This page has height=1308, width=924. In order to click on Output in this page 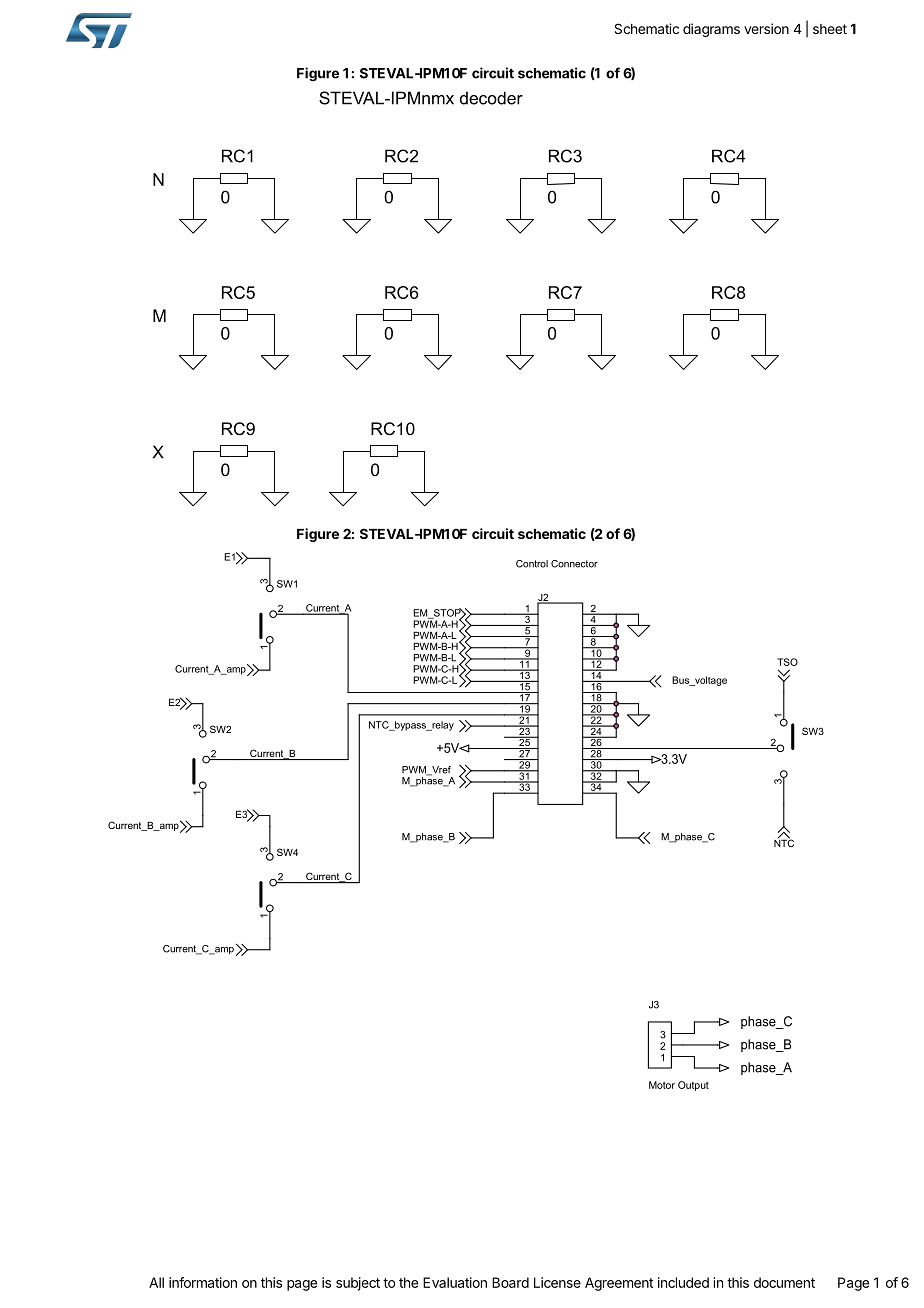, I will do `click(693, 1086)`.
